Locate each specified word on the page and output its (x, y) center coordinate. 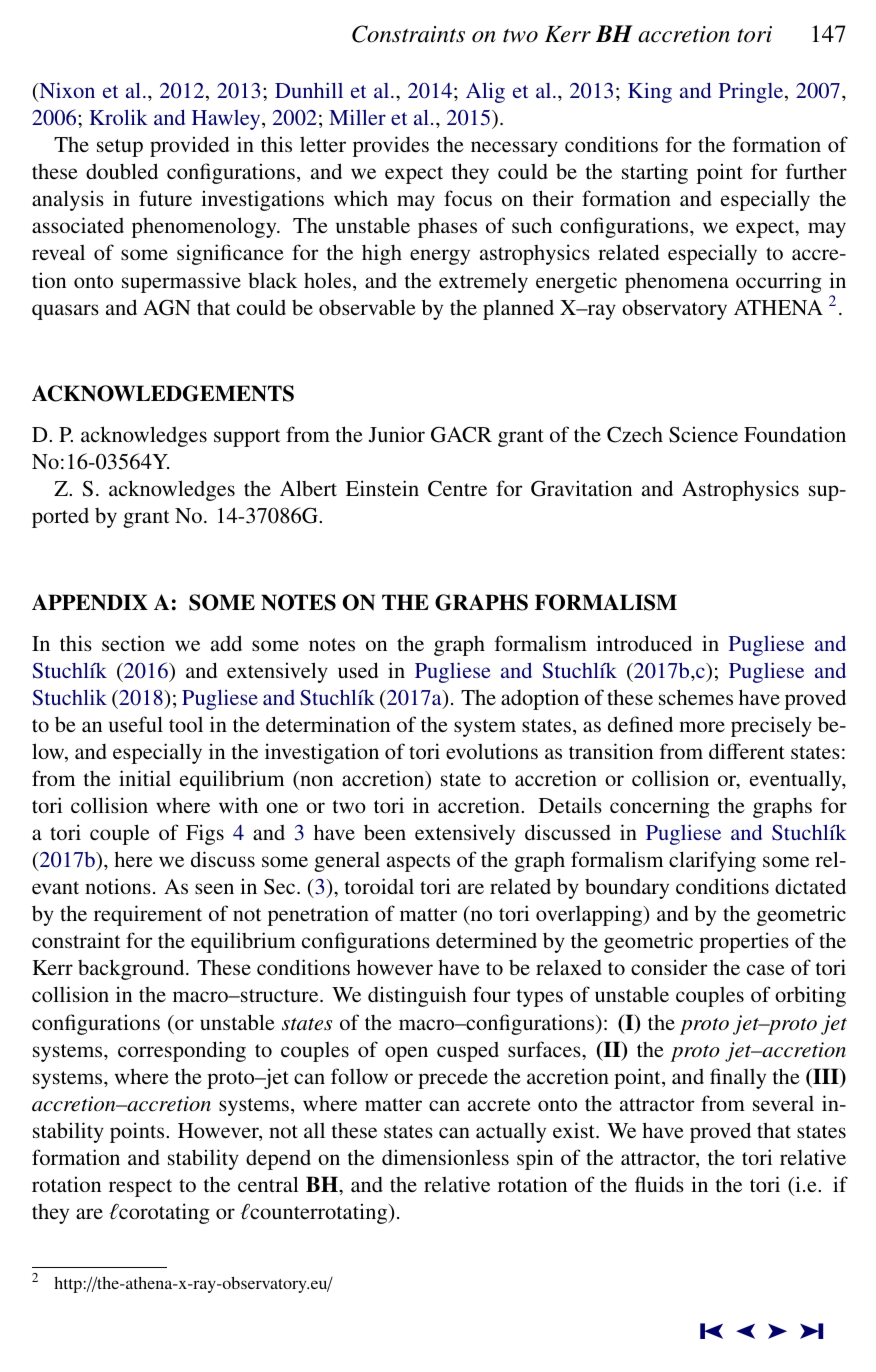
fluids (659, 1184)
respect (140, 1188)
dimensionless (445, 1157)
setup (120, 148)
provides (391, 146)
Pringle (752, 92)
